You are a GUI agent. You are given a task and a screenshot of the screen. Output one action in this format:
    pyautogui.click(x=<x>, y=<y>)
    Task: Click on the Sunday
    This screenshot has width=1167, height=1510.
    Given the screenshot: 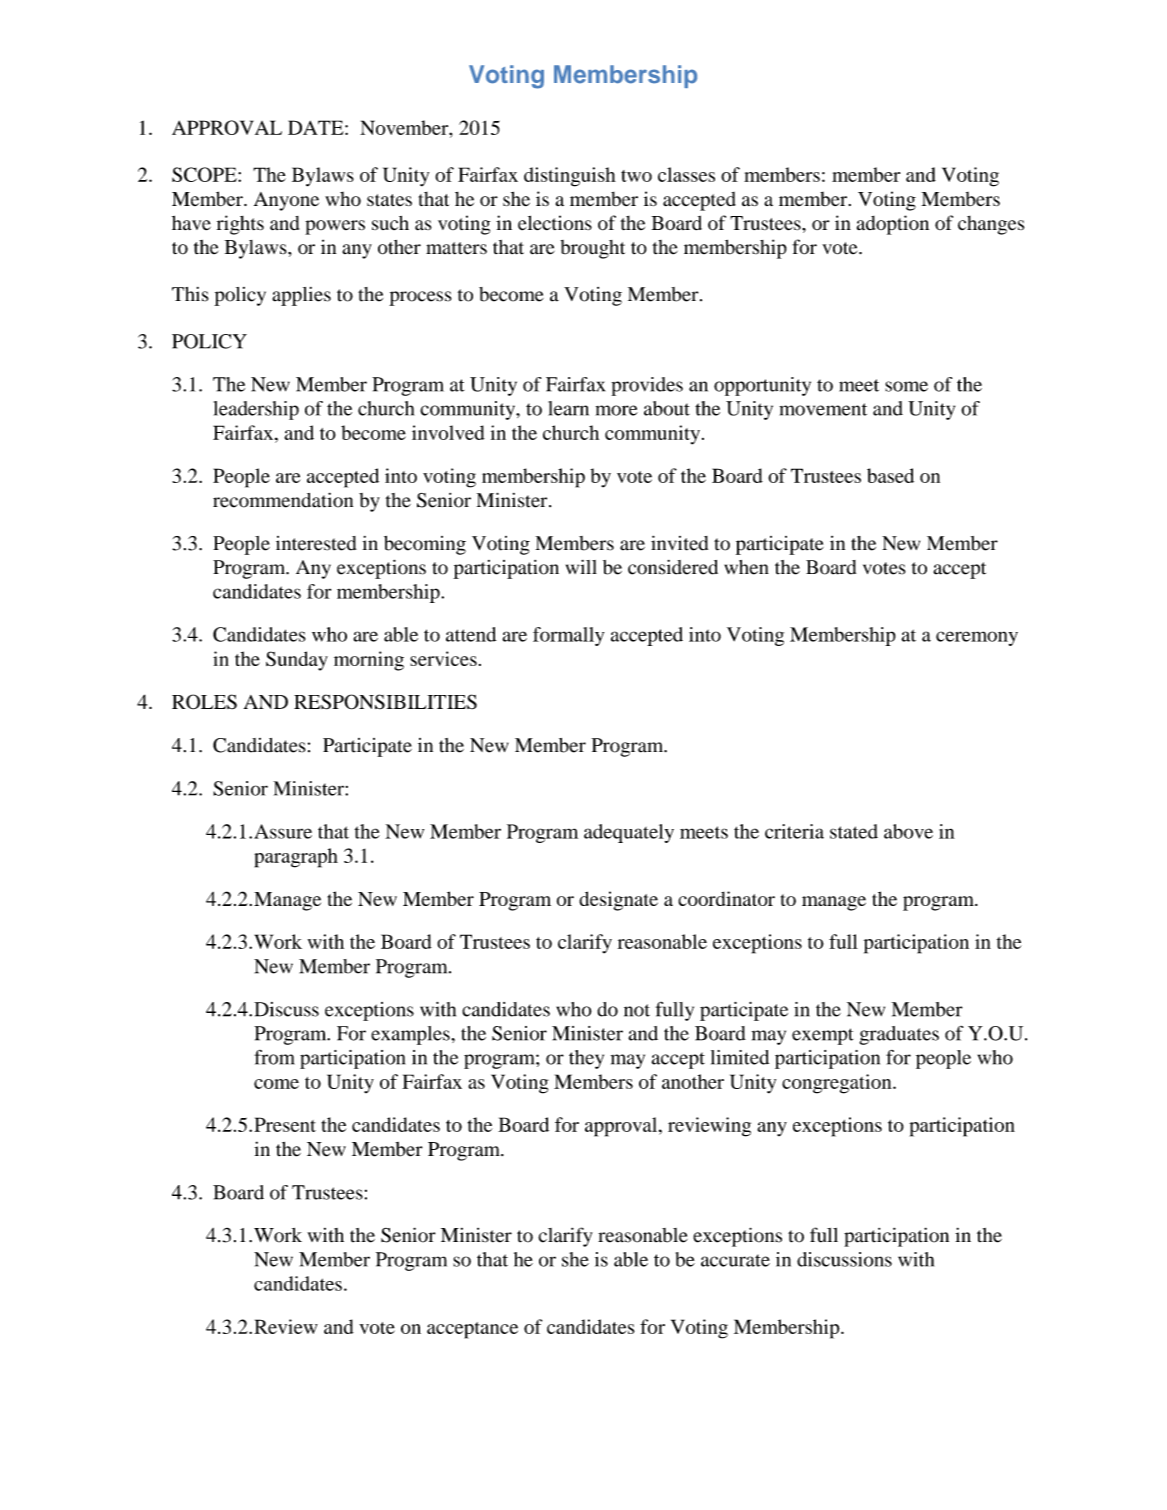 What is the action you would take?
    pyautogui.click(x=297, y=661)
